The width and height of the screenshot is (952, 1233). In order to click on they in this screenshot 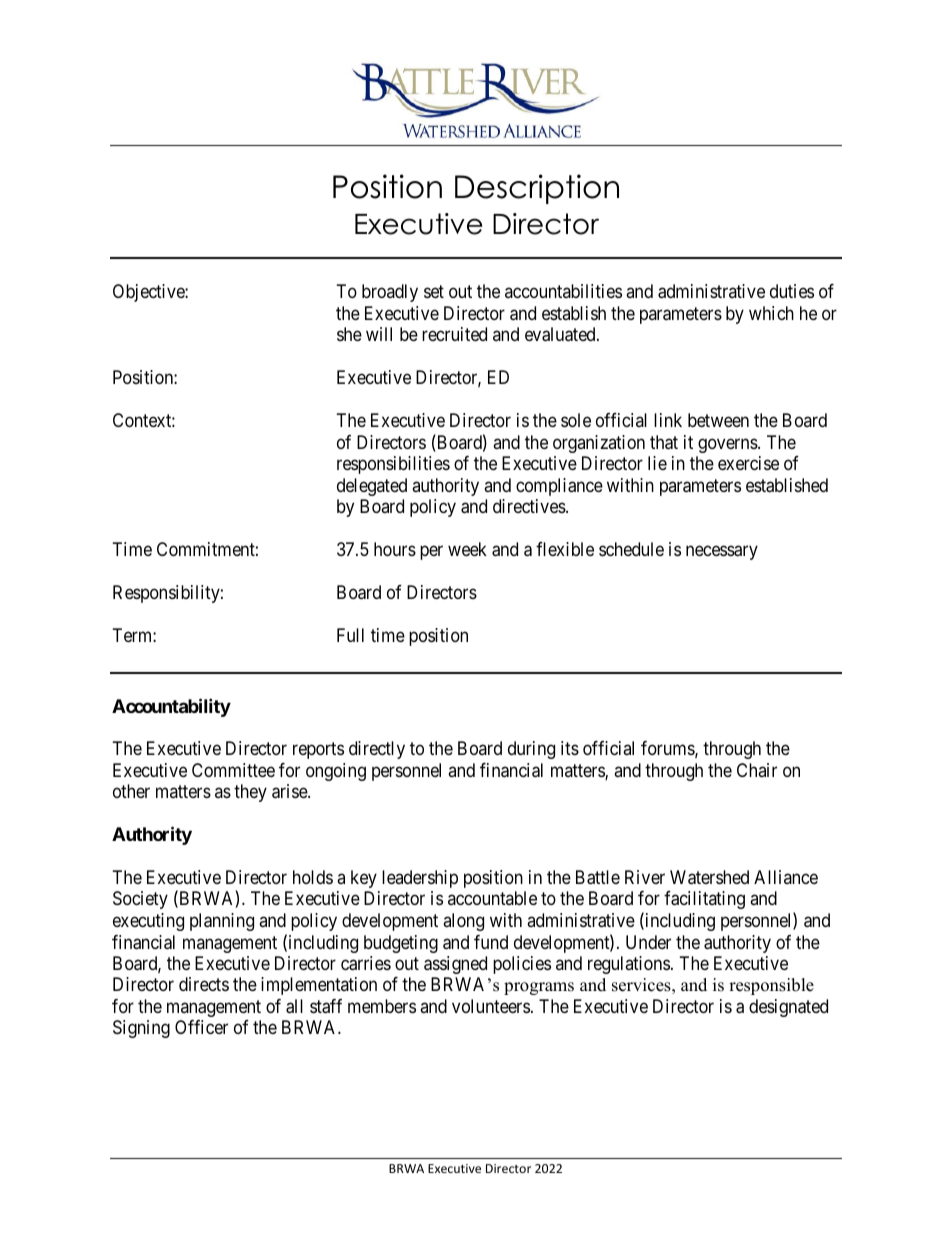, I will do `click(250, 793)`.
